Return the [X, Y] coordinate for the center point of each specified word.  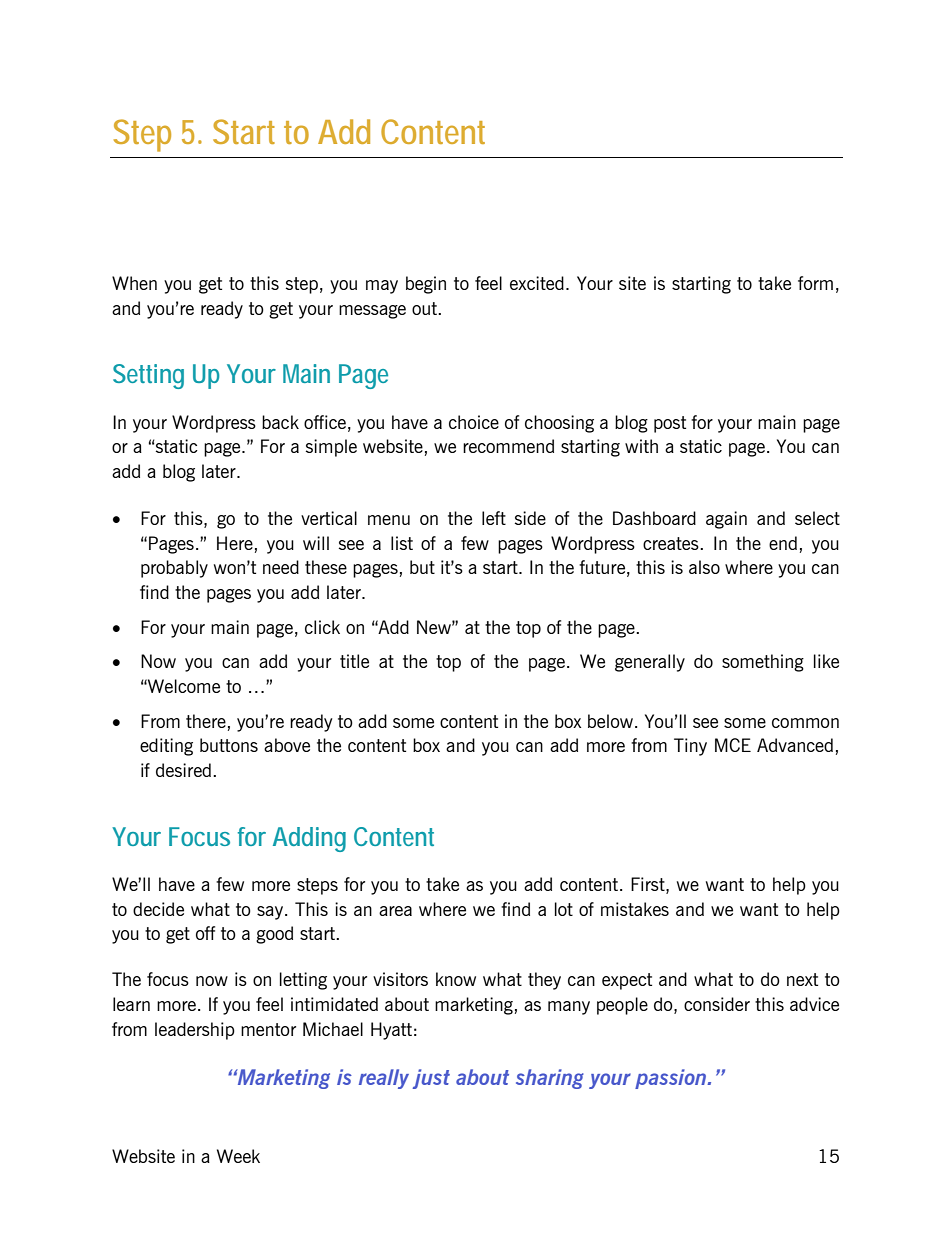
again [726, 520]
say [271, 913]
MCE [733, 745]
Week [238, 1156]
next [802, 979]
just [431, 1079]
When [134, 283]
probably [174, 569]
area [395, 911]
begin [426, 285]
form [815, 283]
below [612, 721]
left [494, 518]
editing [166, 747]
